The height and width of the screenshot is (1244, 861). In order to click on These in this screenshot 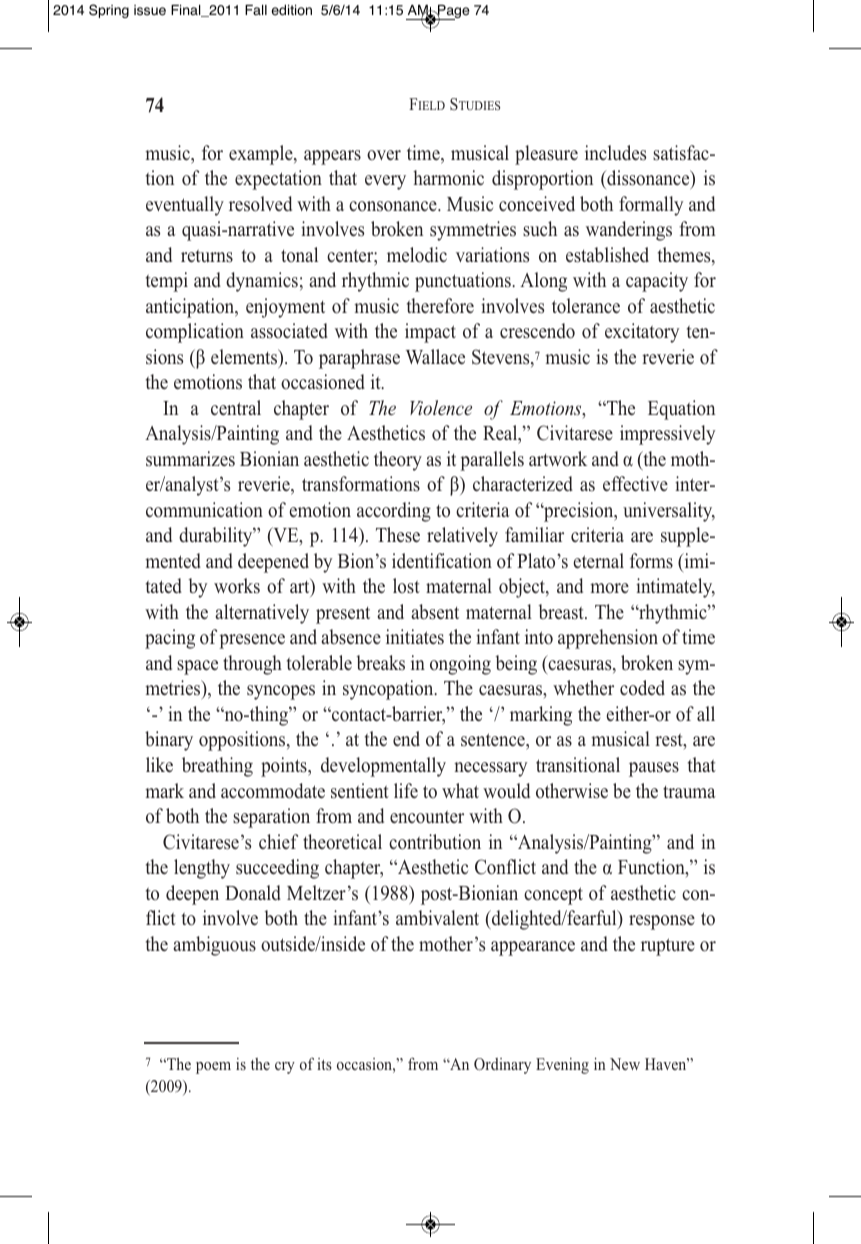, I will do `click(398, 535)`.
